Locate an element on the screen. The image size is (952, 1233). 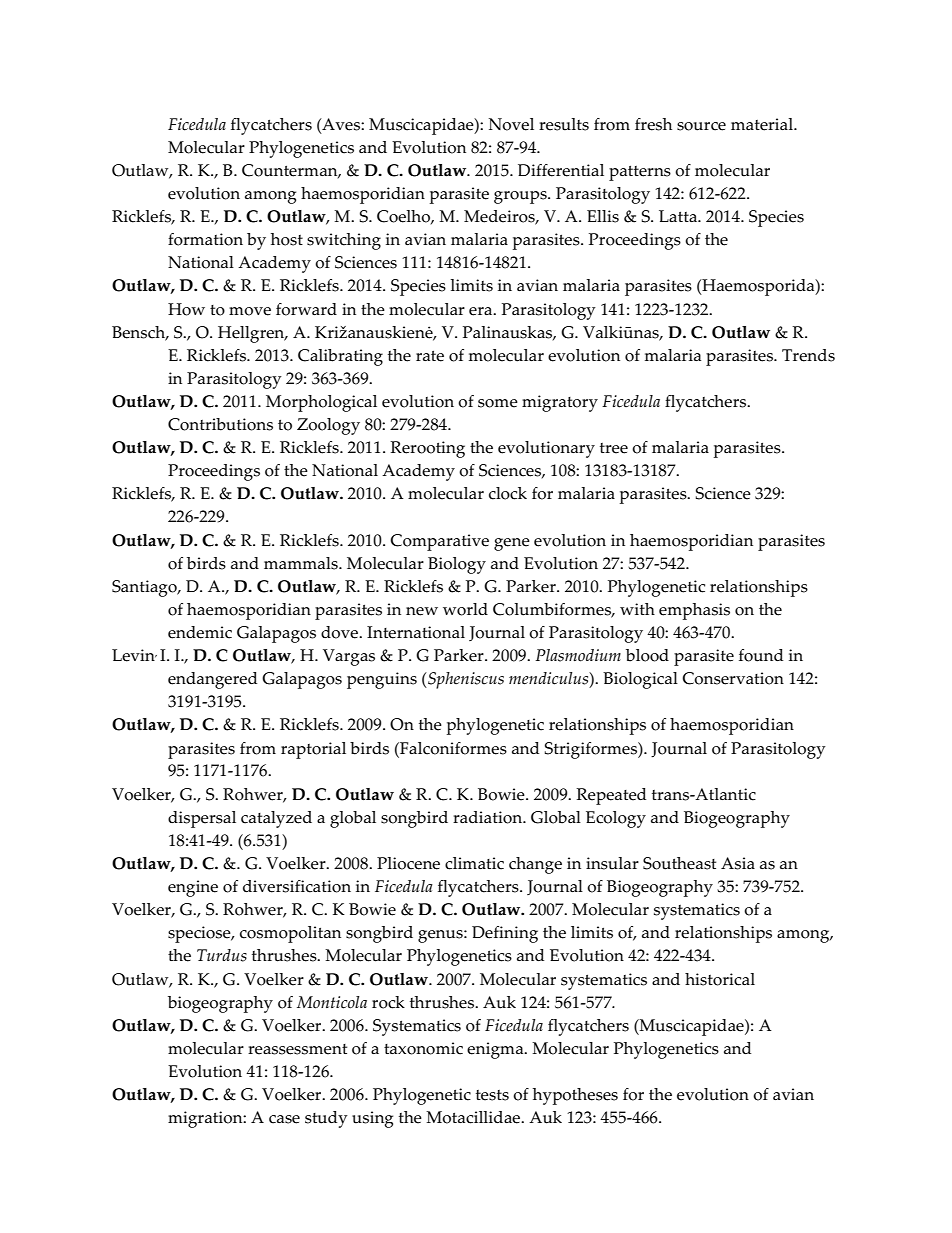
source is located at coordinates (701, 126).
